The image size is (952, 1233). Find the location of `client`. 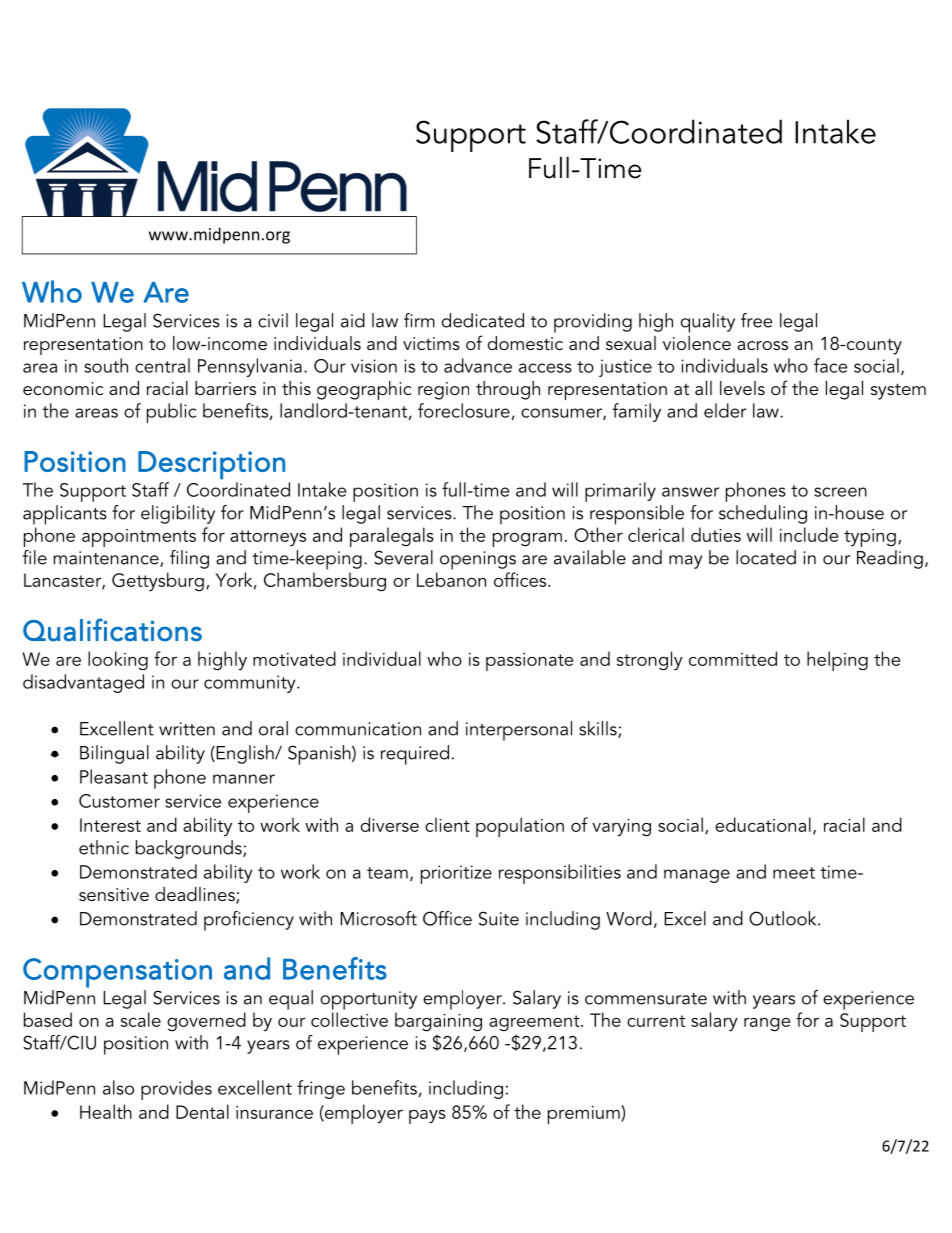

client is located at coordinates (447, 824).
